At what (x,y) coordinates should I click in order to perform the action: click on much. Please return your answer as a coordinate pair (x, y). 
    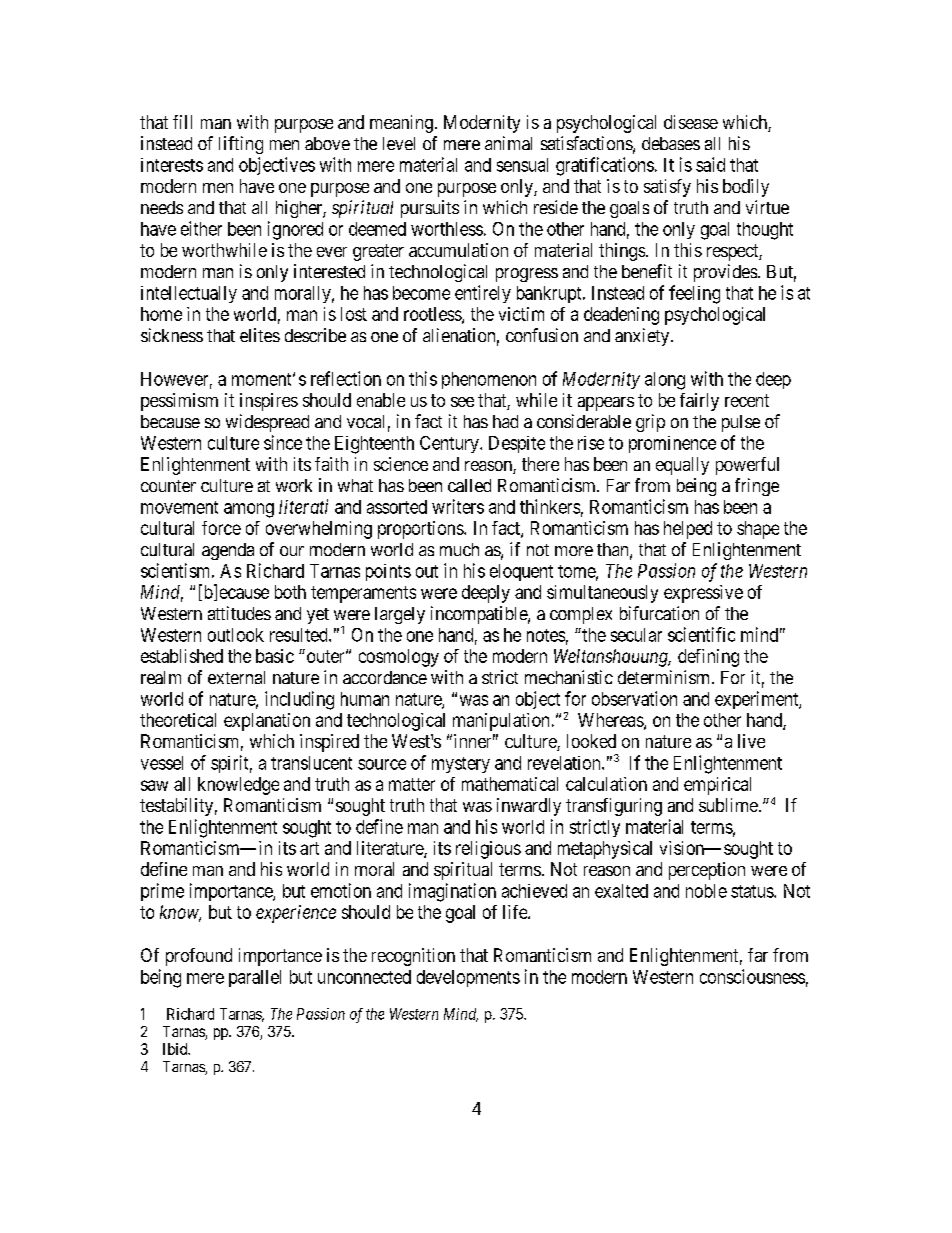
    Looking at the image, I should click on (459, 549).
